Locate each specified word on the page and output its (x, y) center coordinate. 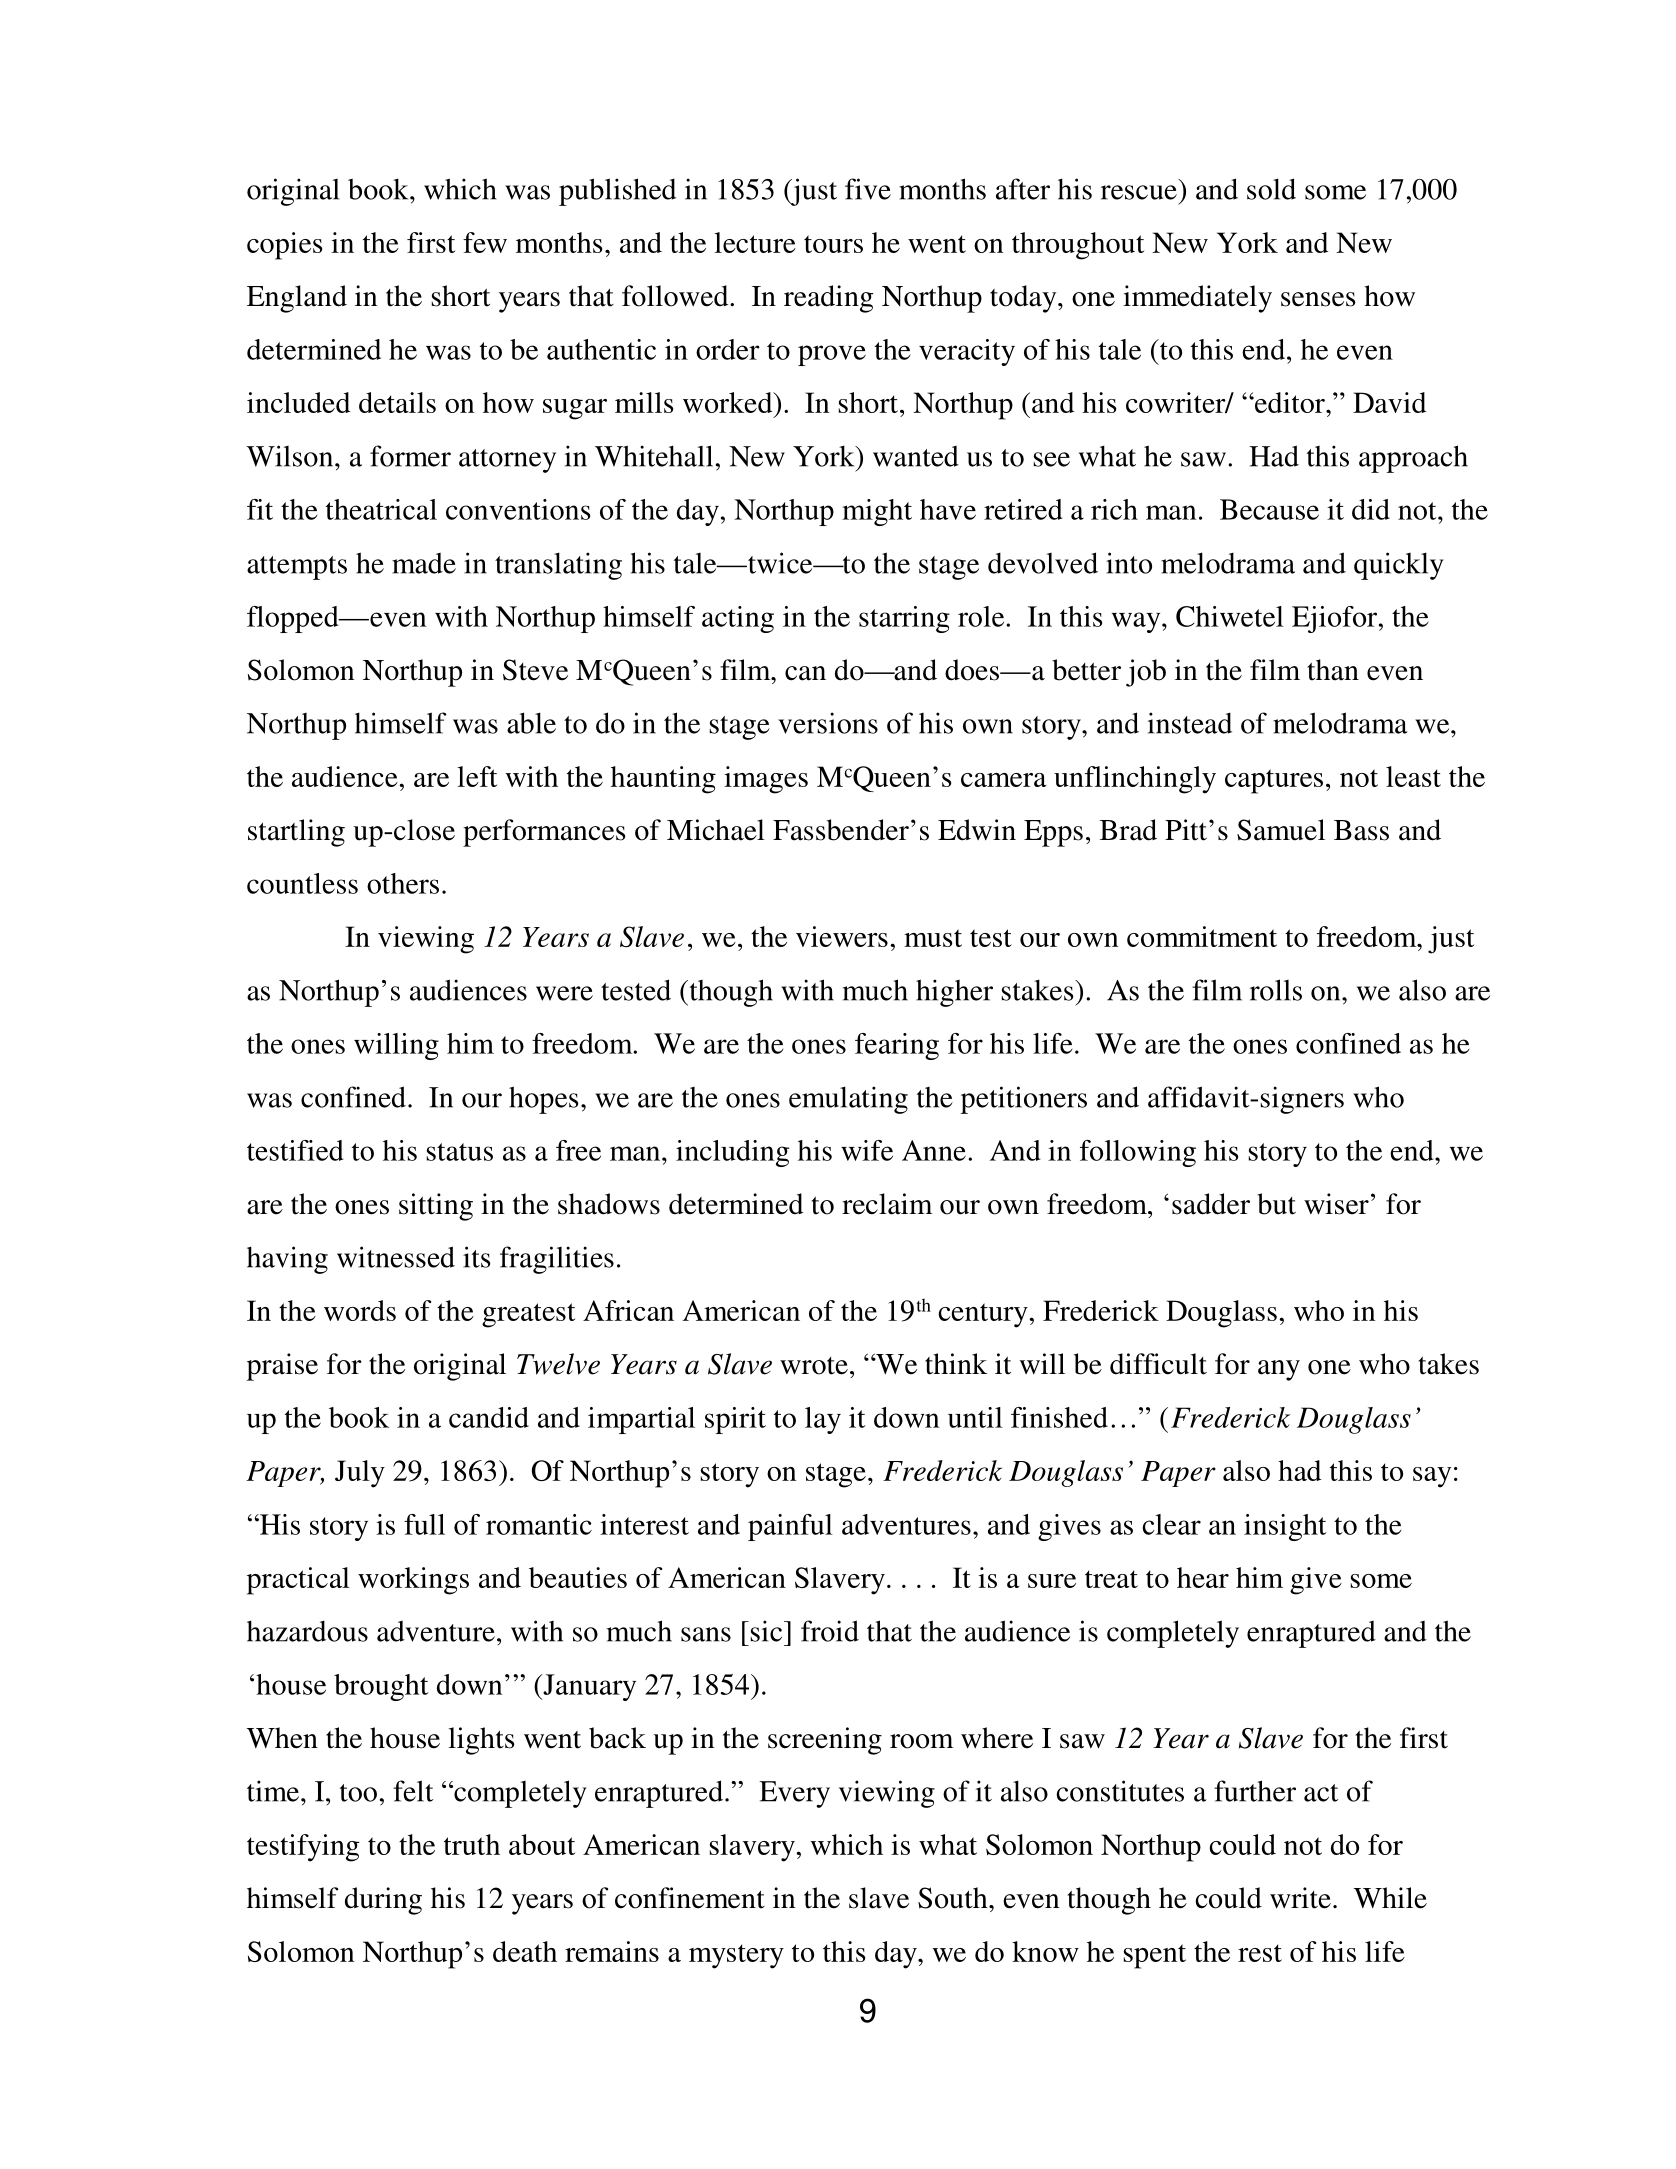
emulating (848, 1100)
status (460, 1152)
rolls (1276, 990)
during (383, 1901)
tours (833, 244)
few (485, 242)
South (954, 1898)
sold (1271, 189)
